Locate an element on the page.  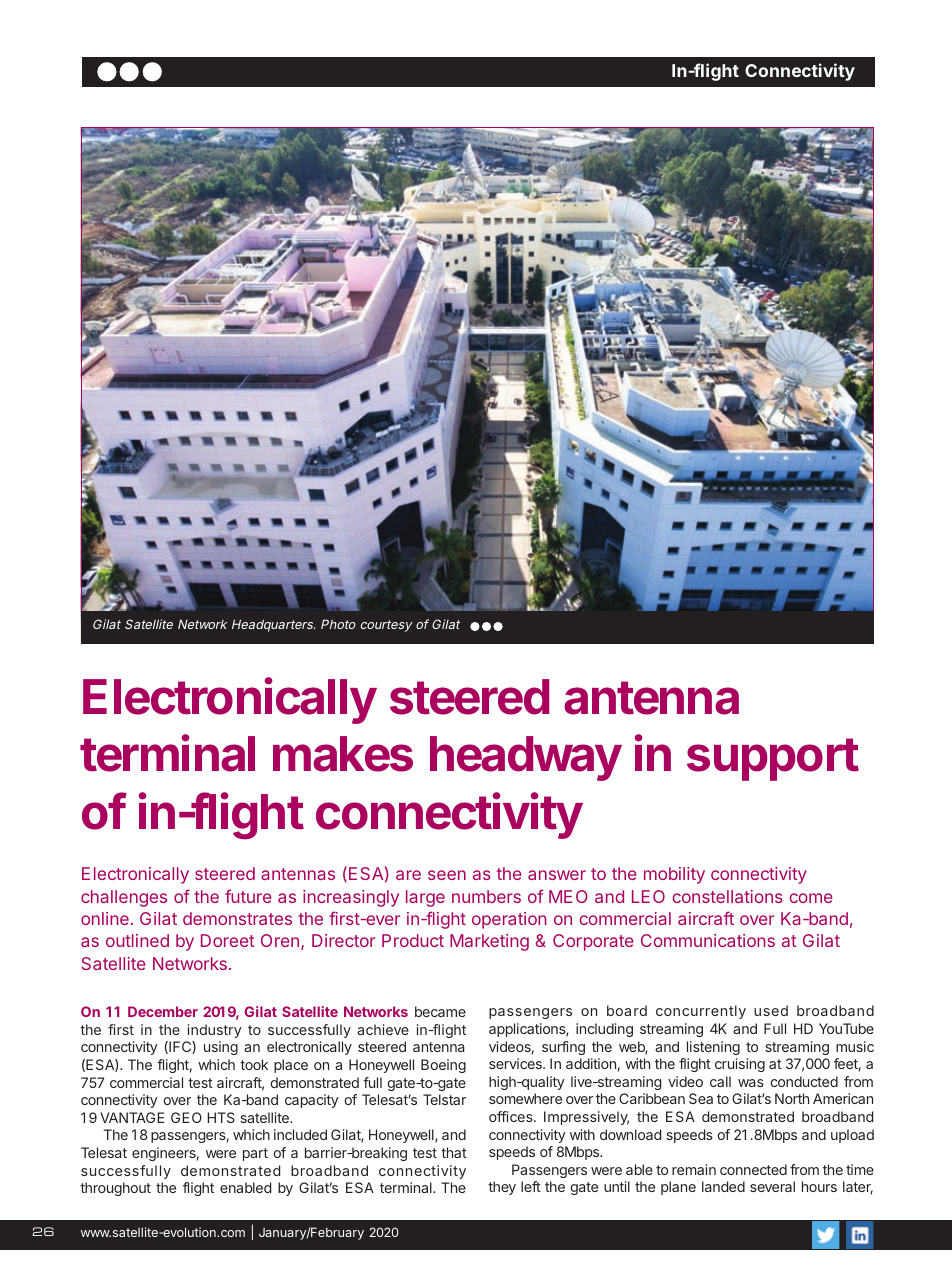
Marketing is located at coordinates (489, 942).
